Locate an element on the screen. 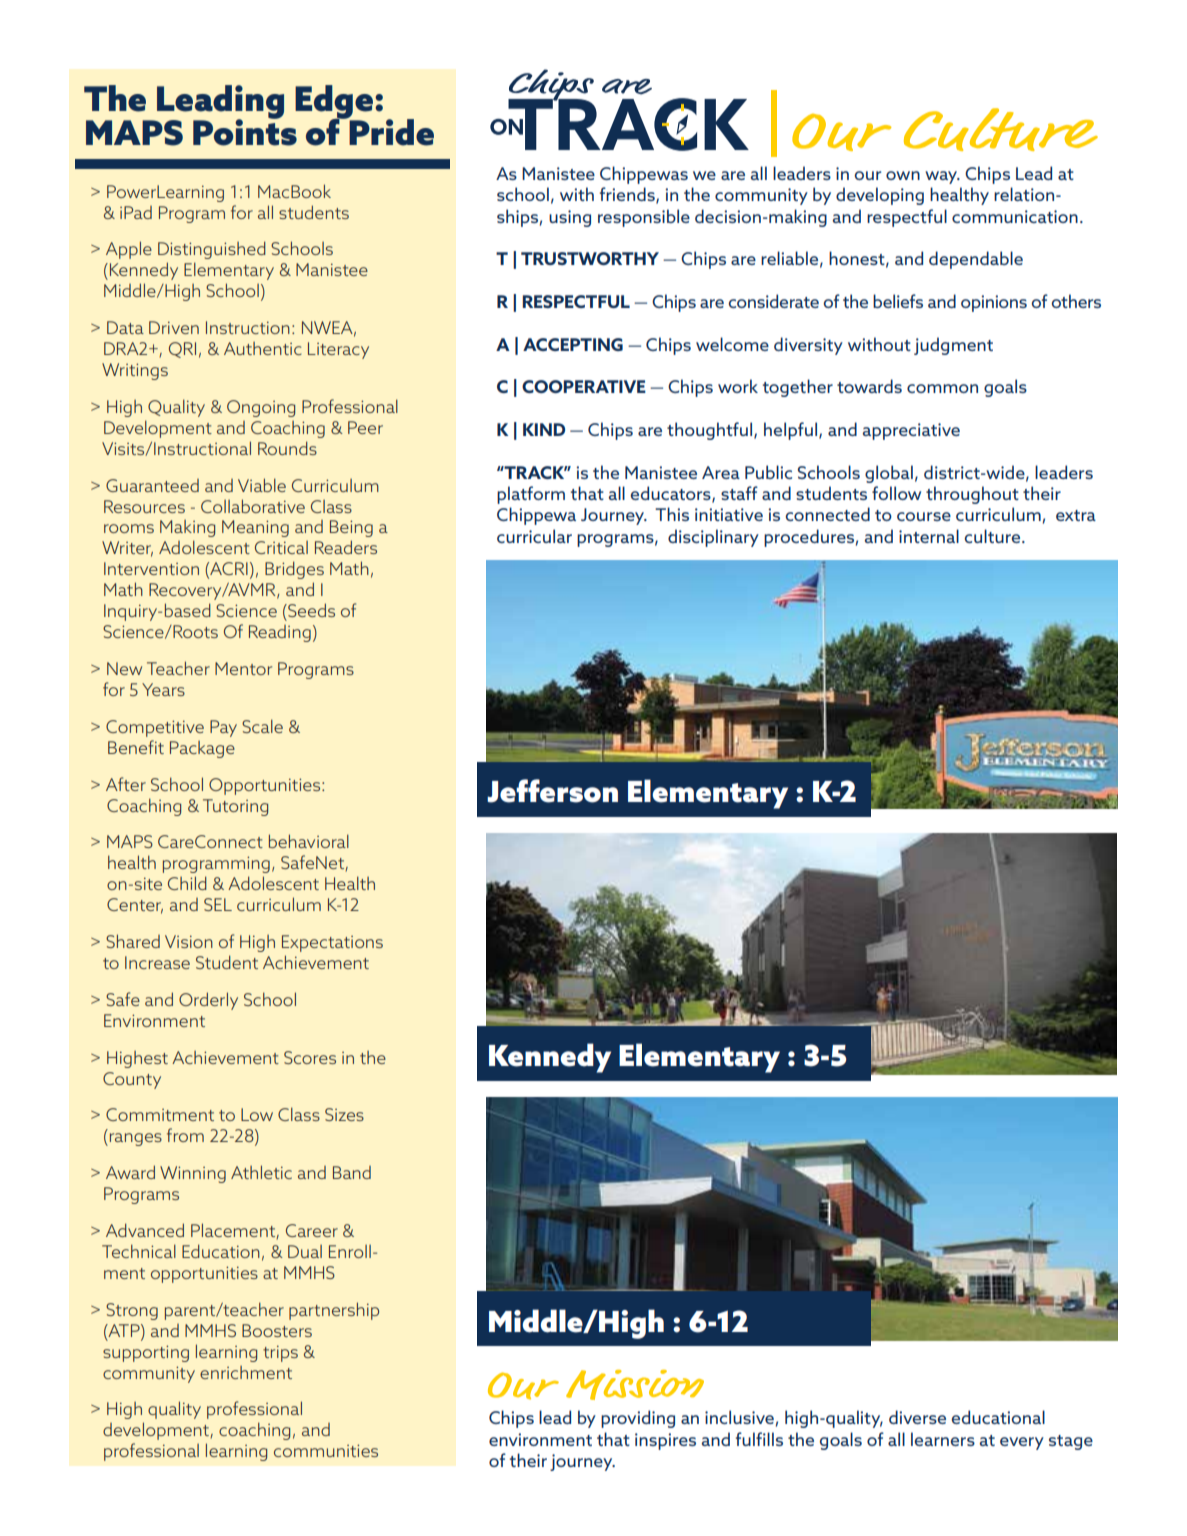 Image resolution: width=1187 pixels, height=1536 pixels. internal is located at coordinates (929, 536).
